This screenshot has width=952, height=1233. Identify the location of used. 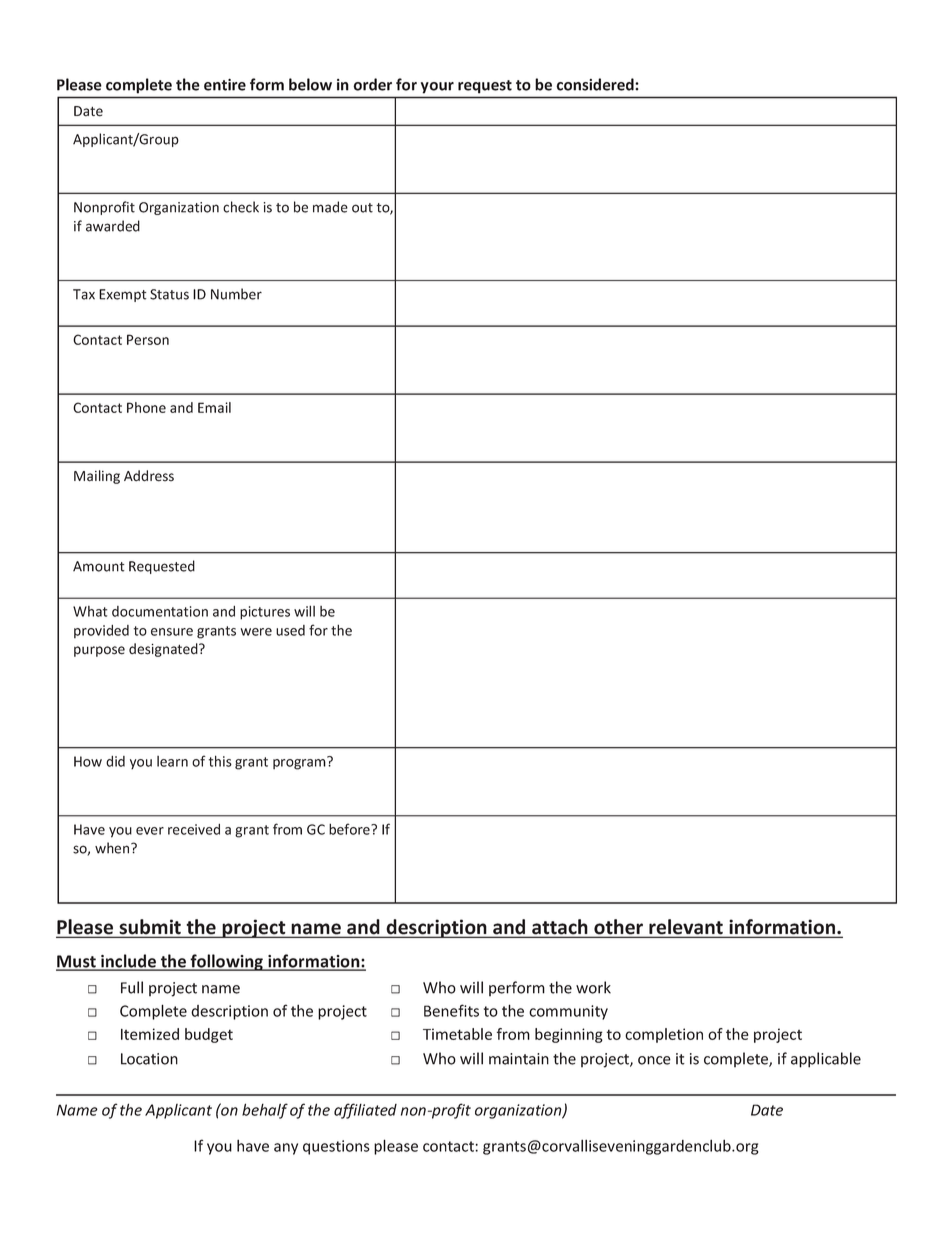
(290, 630).
